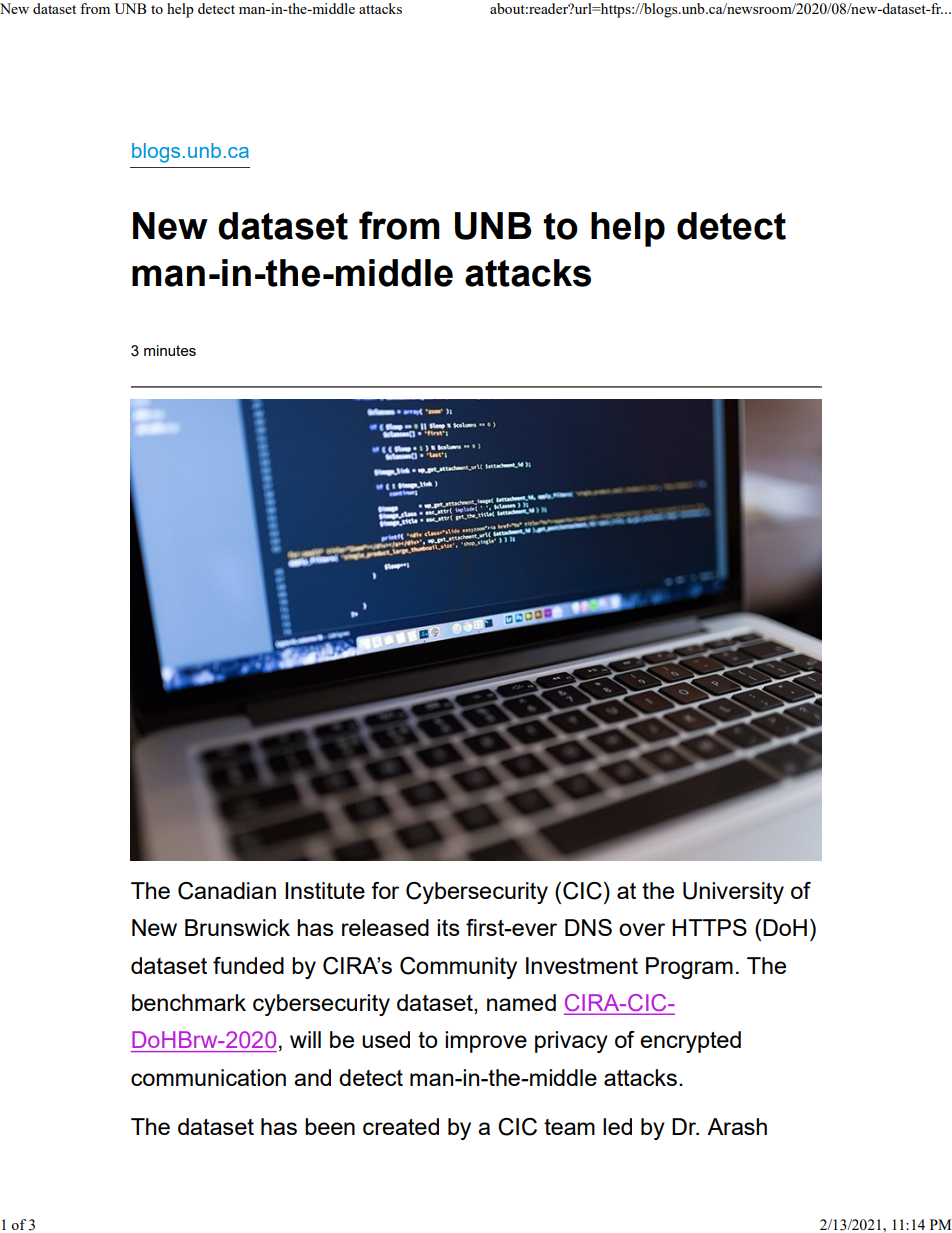 The image size is (952, 1233). Describe the element at coordinates (170, 350) in the screenshot. I see `minutes` at that location.
